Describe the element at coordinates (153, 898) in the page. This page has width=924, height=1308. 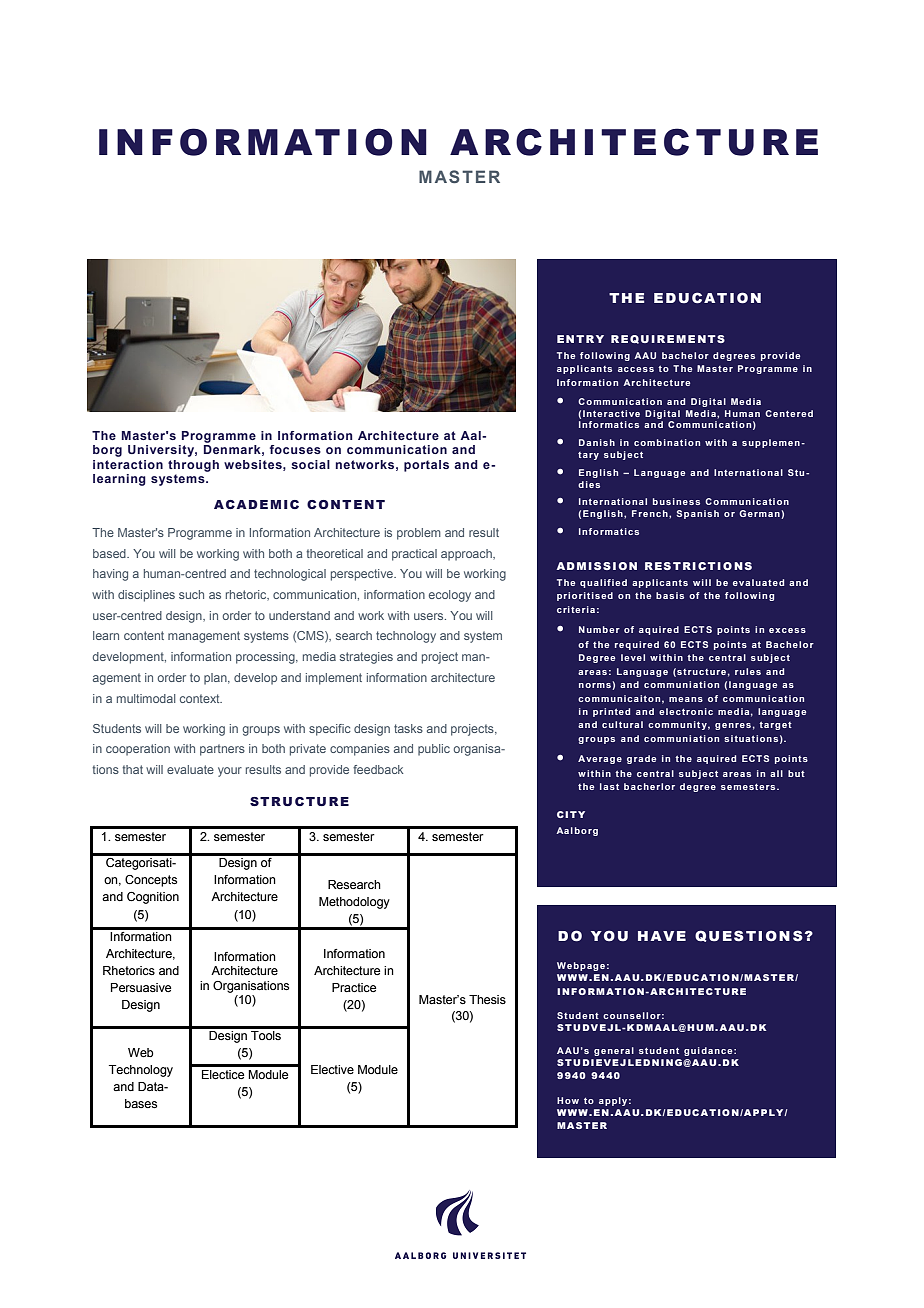
I see `Cognition` at that location.
